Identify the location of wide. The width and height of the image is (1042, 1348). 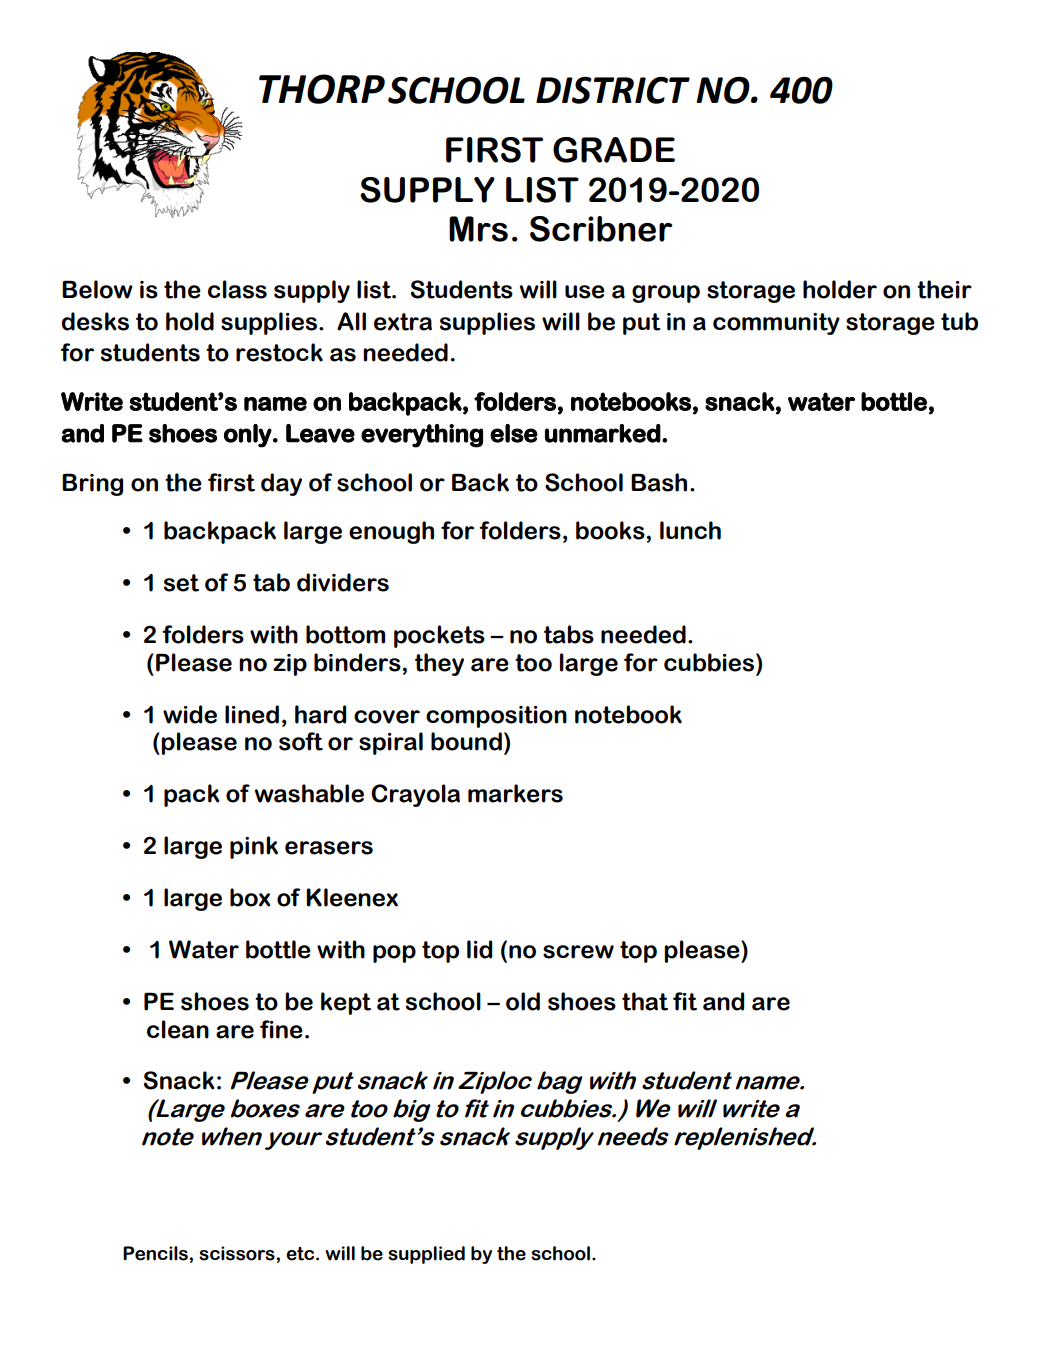
(190, 714).
